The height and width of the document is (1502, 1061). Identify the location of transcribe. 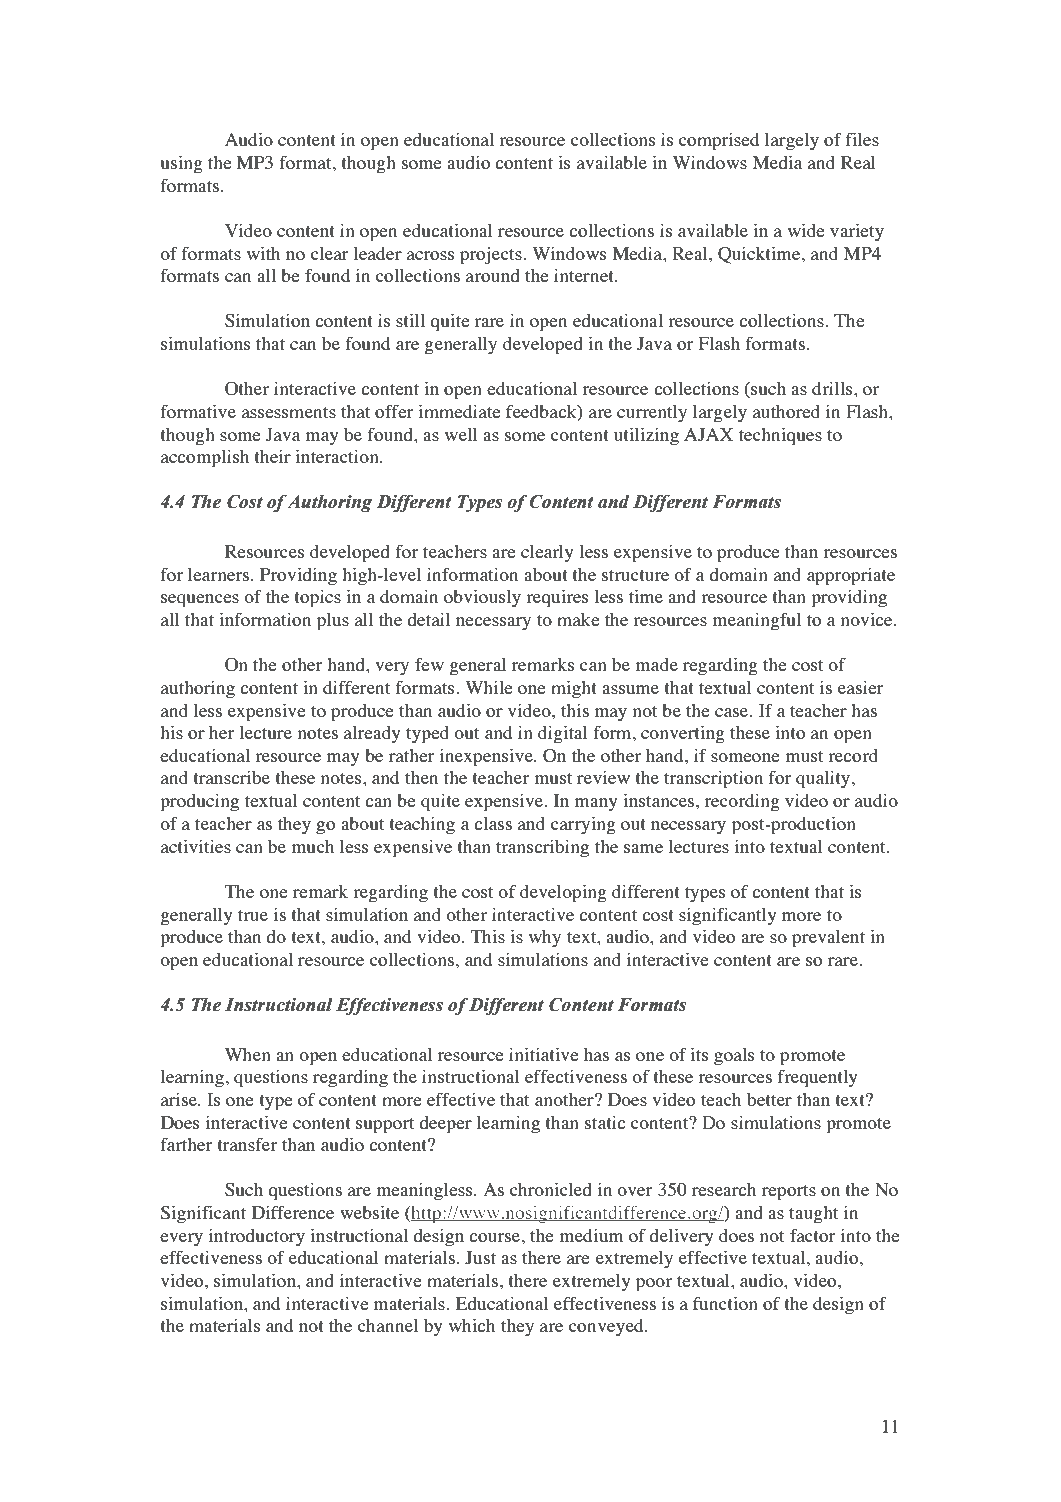
(231, 777).
